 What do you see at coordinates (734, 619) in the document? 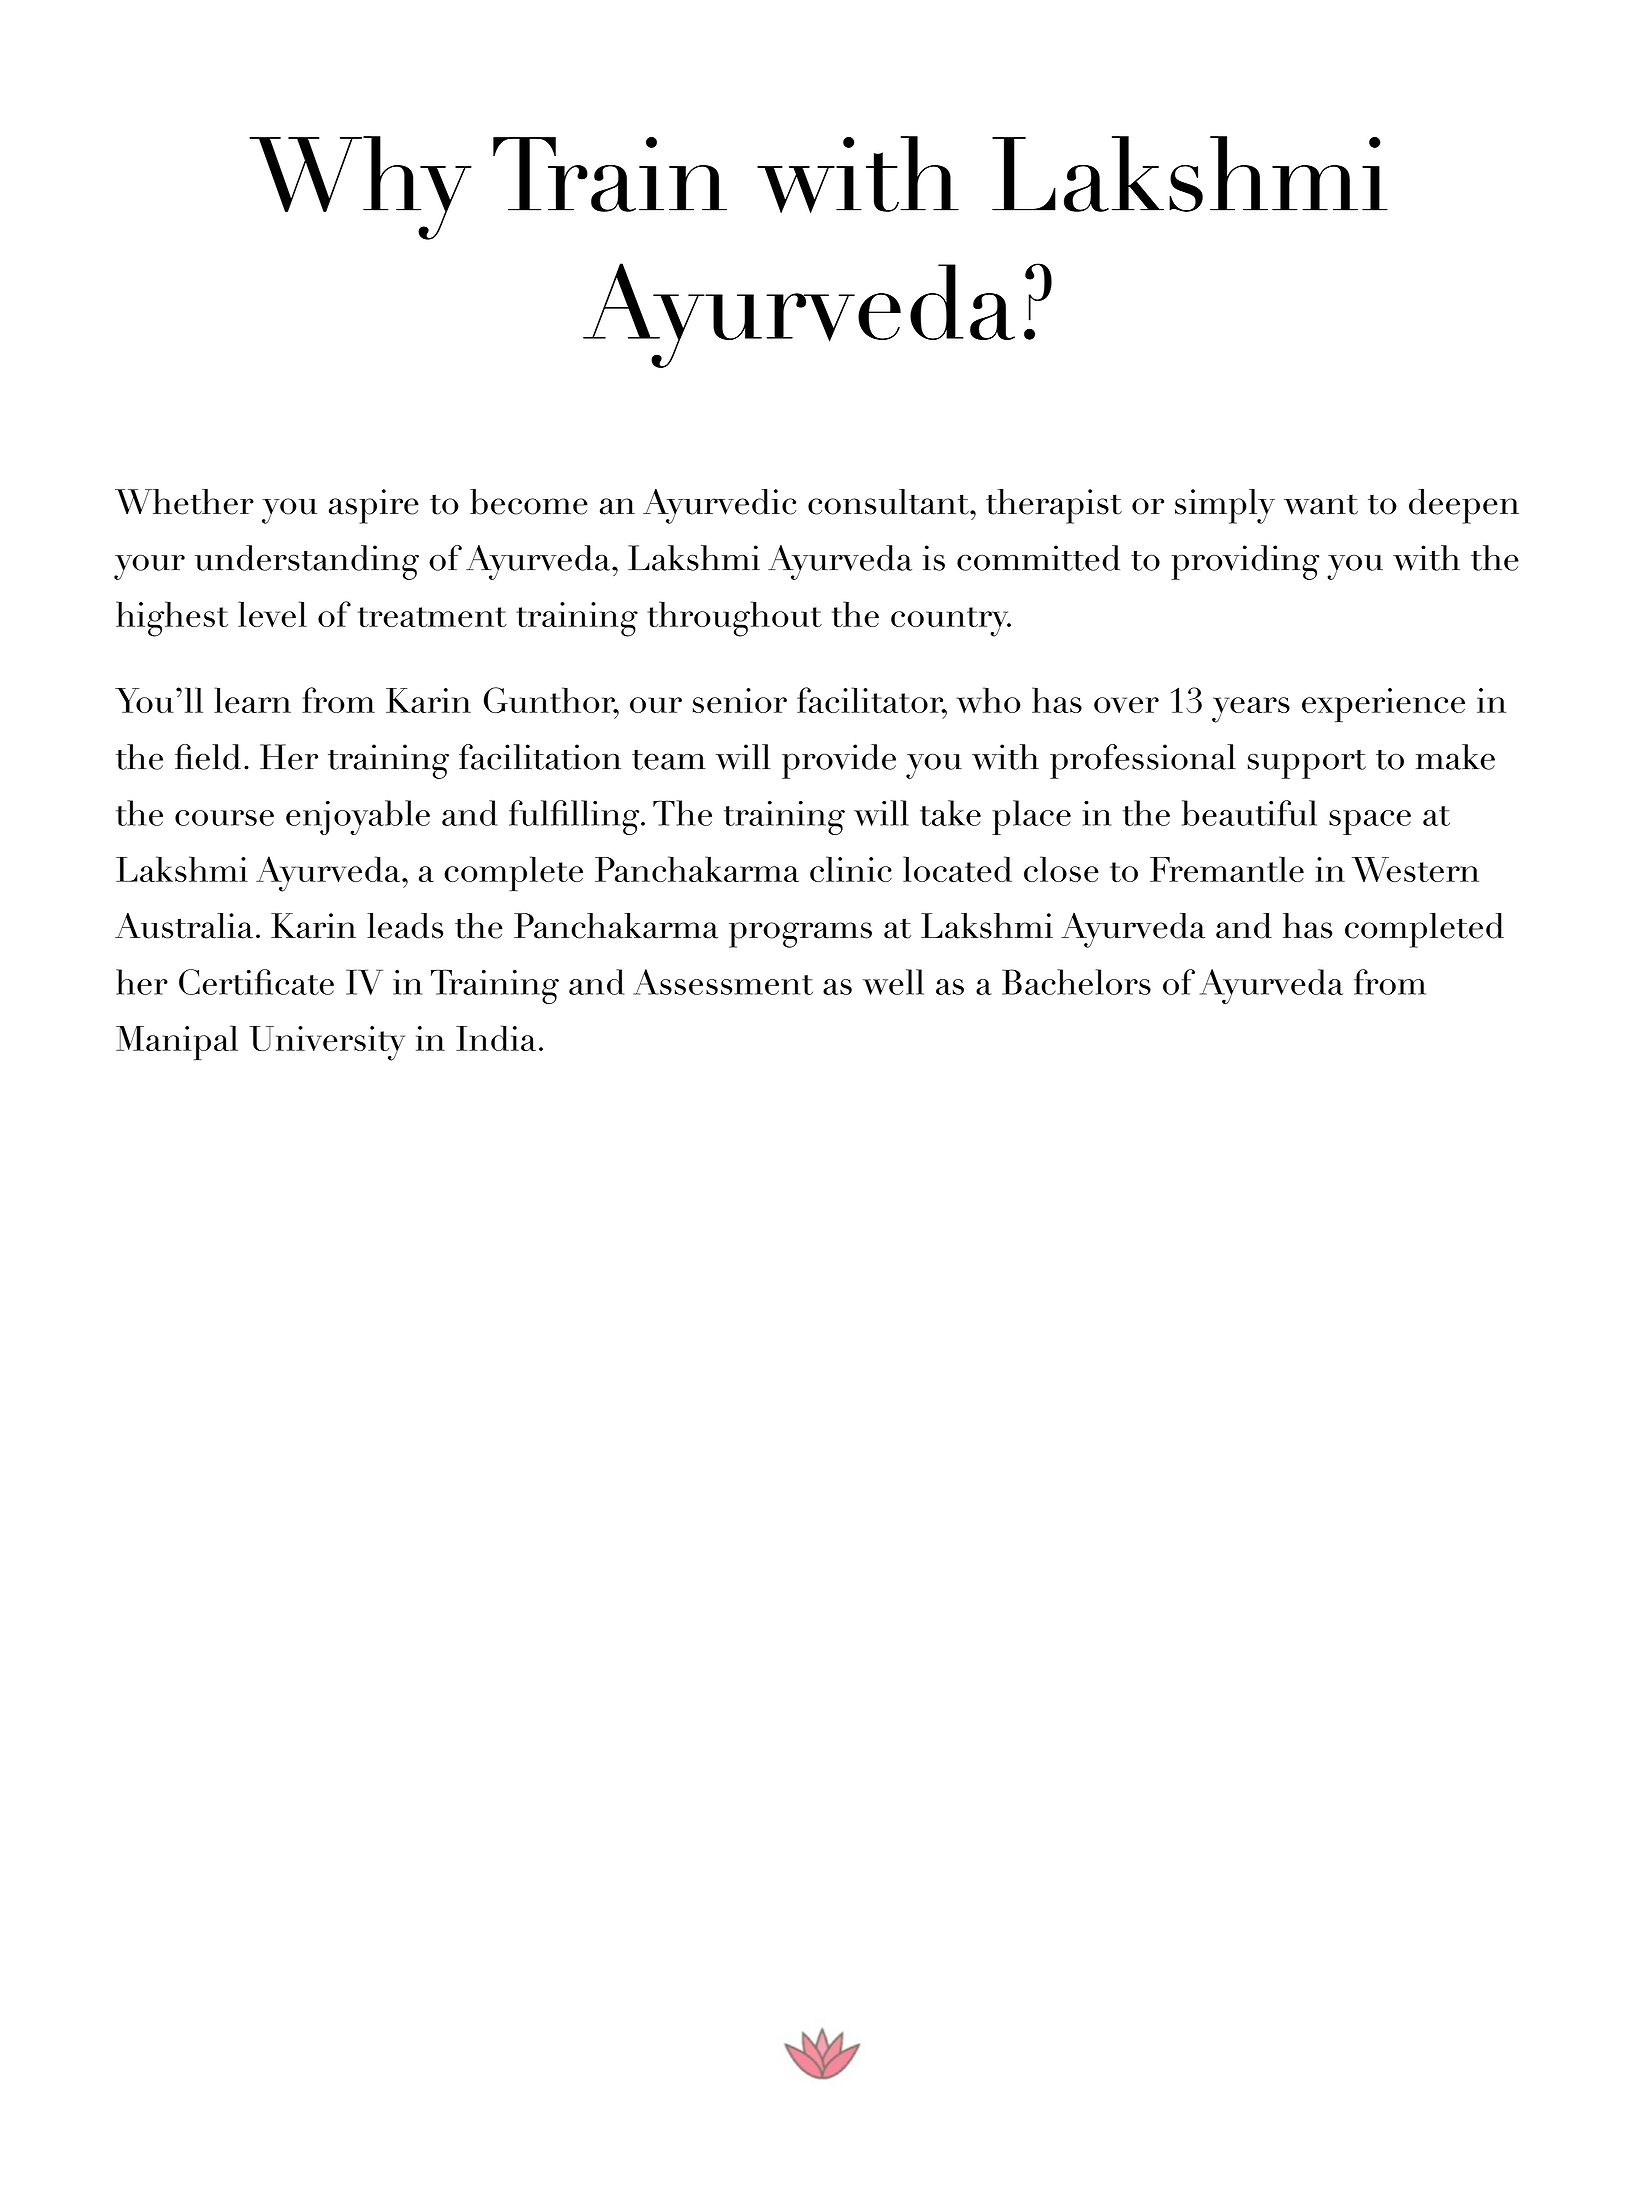
I see `throughout` at bounding box center [734, 619].
